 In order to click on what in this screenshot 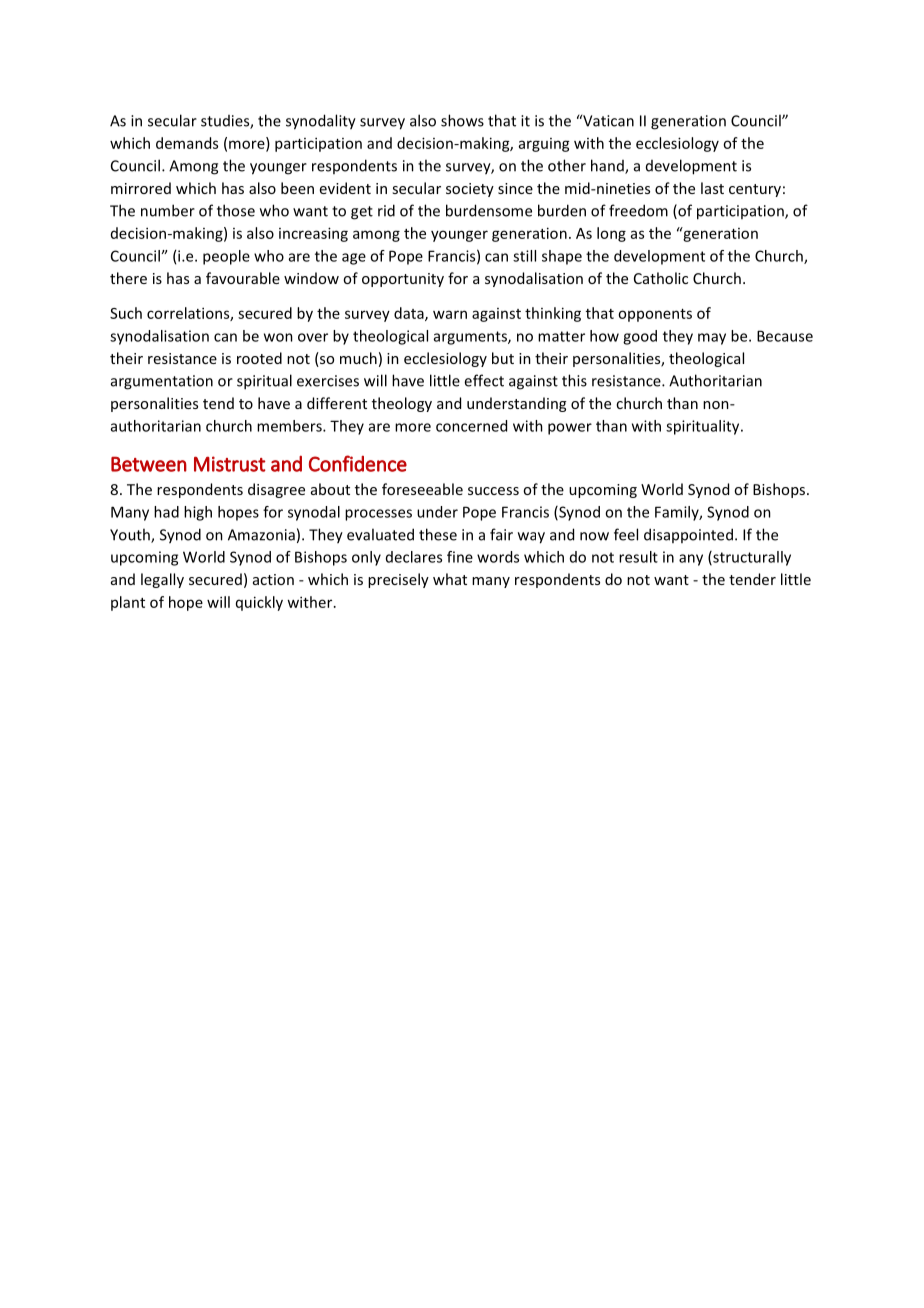, I will do `click(450, 579)`.
